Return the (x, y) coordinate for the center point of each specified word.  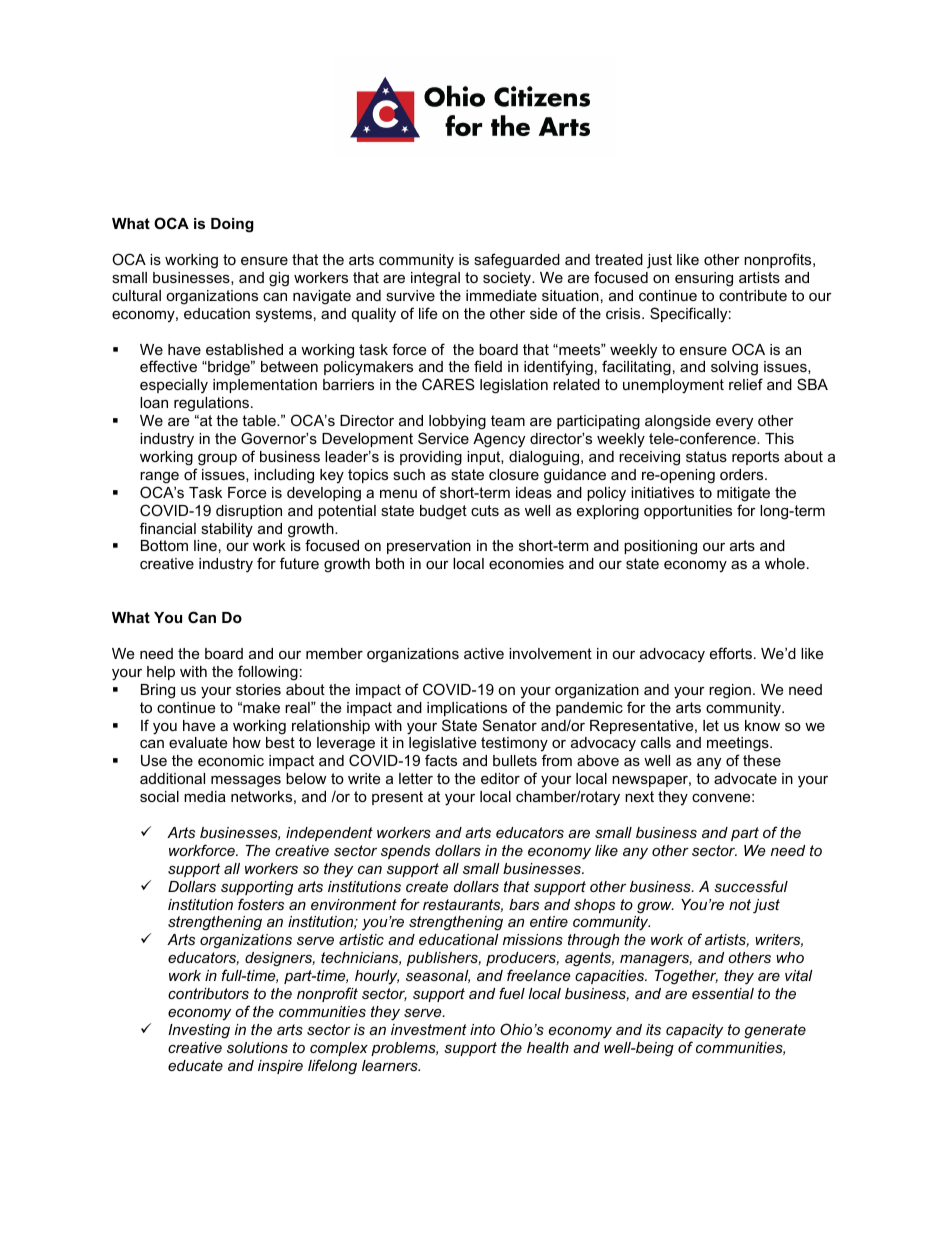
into (482, 1029)
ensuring (704, 279)
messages (246, 781)
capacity (694, 1031)
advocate (745, 778)
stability (227, 530)
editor (500, 778)
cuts (485, 510)
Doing (232, 225)
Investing (199, 1031)
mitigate (743, 494)
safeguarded (517, 261)
